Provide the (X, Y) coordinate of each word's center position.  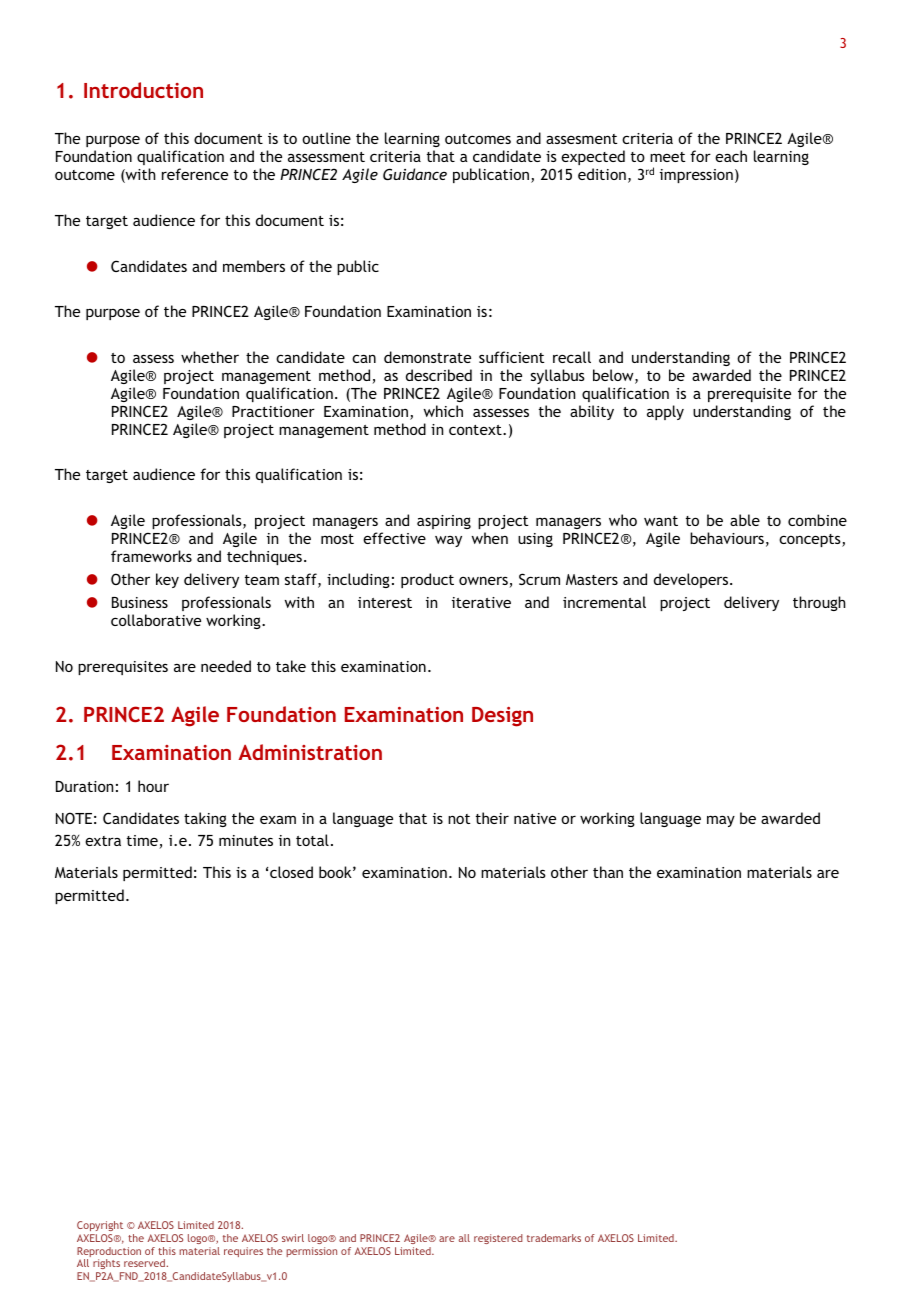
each (731, 156)
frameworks (151, 556)
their (492, 818)
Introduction (143, 90)
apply (665, 412)
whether (210, 357)
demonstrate (427, 357)
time (143, 842)
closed (291, 872)
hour (153, 786)
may (721, 821)
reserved (145, 1263)
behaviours (727, 538)
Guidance (415, 174)
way (448, 541)
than (608, 872)
